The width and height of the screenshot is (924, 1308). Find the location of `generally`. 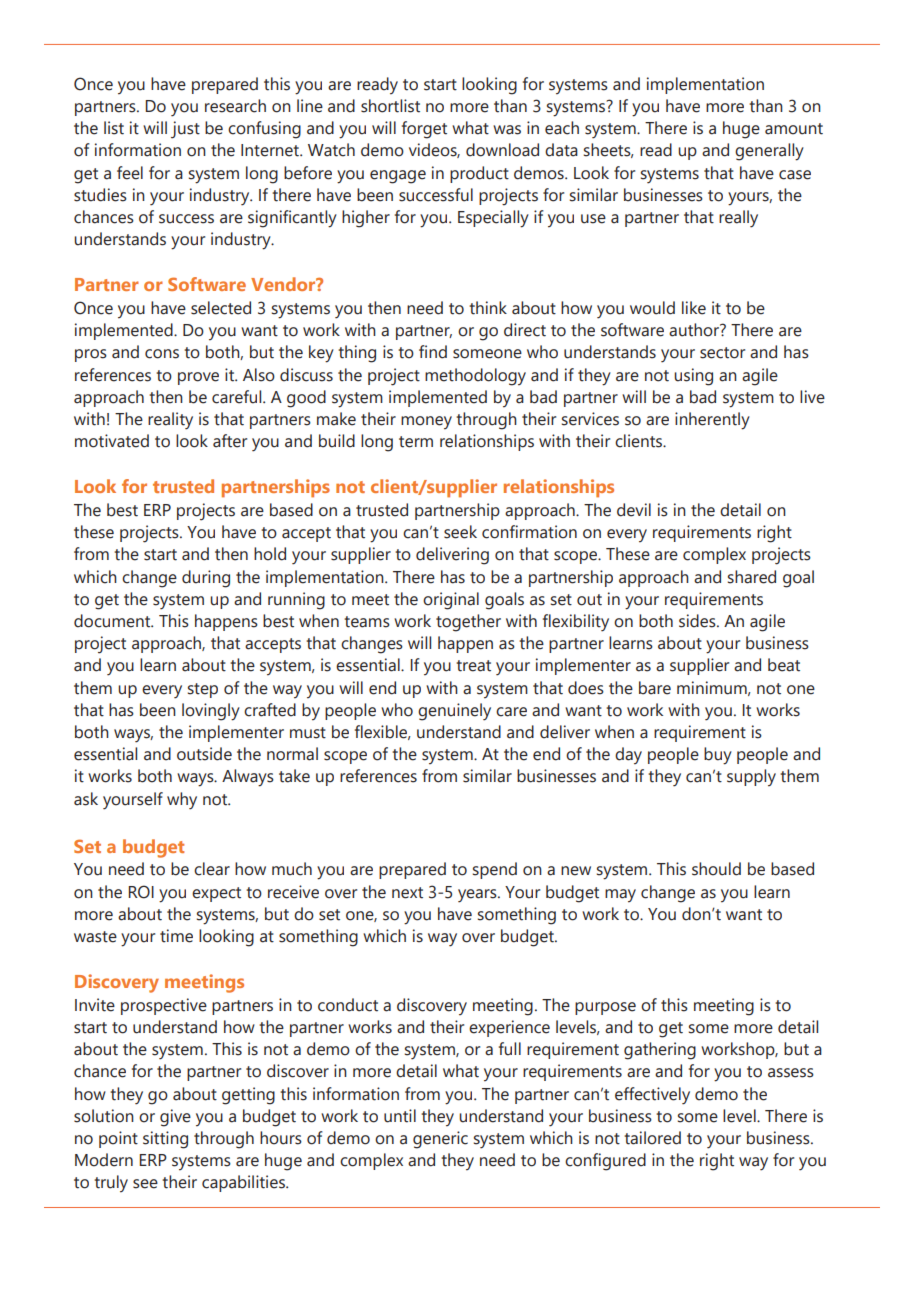

generally is located at coordinates (769, 152).
